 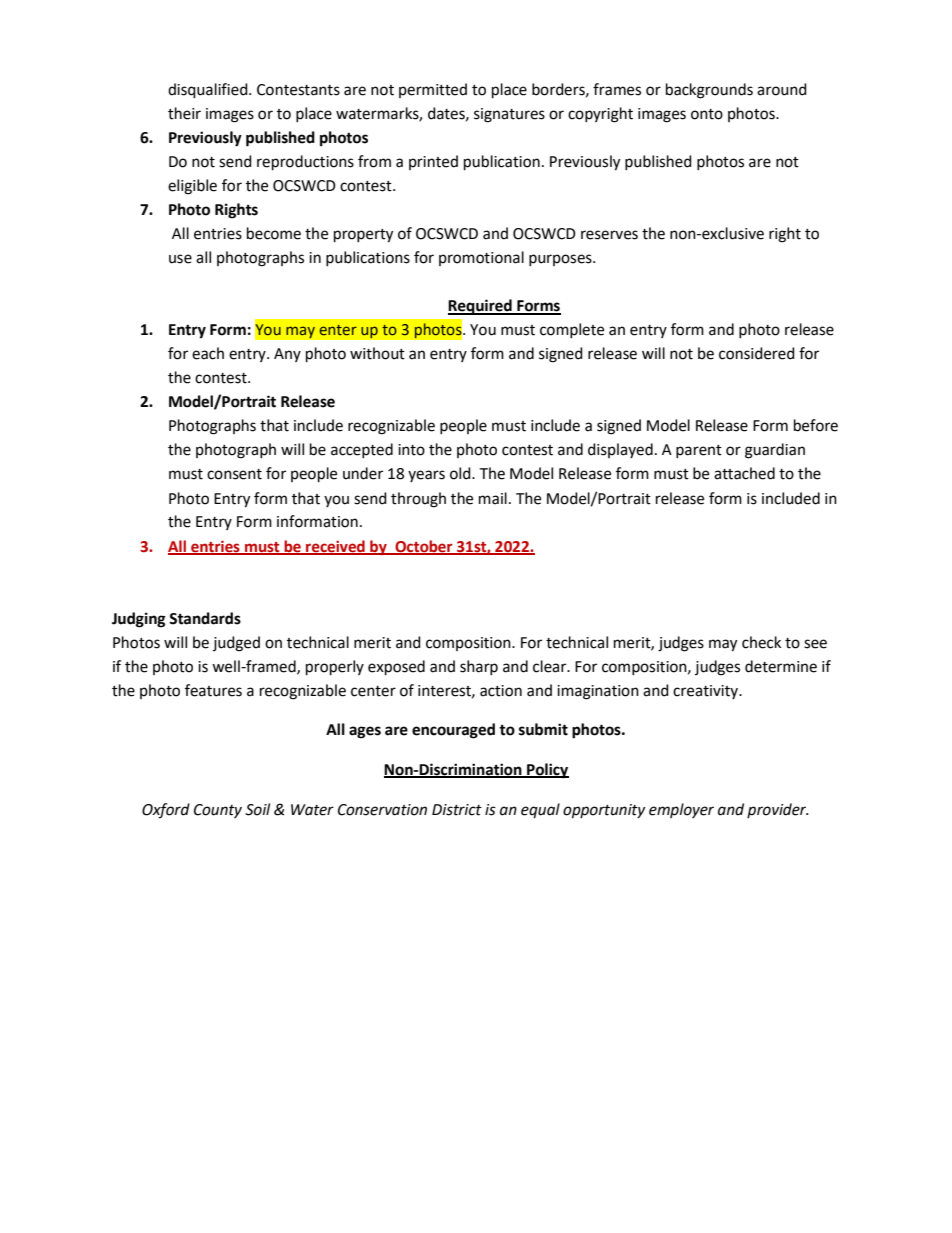 I want to click on parent, so click(x=699, y=451).
